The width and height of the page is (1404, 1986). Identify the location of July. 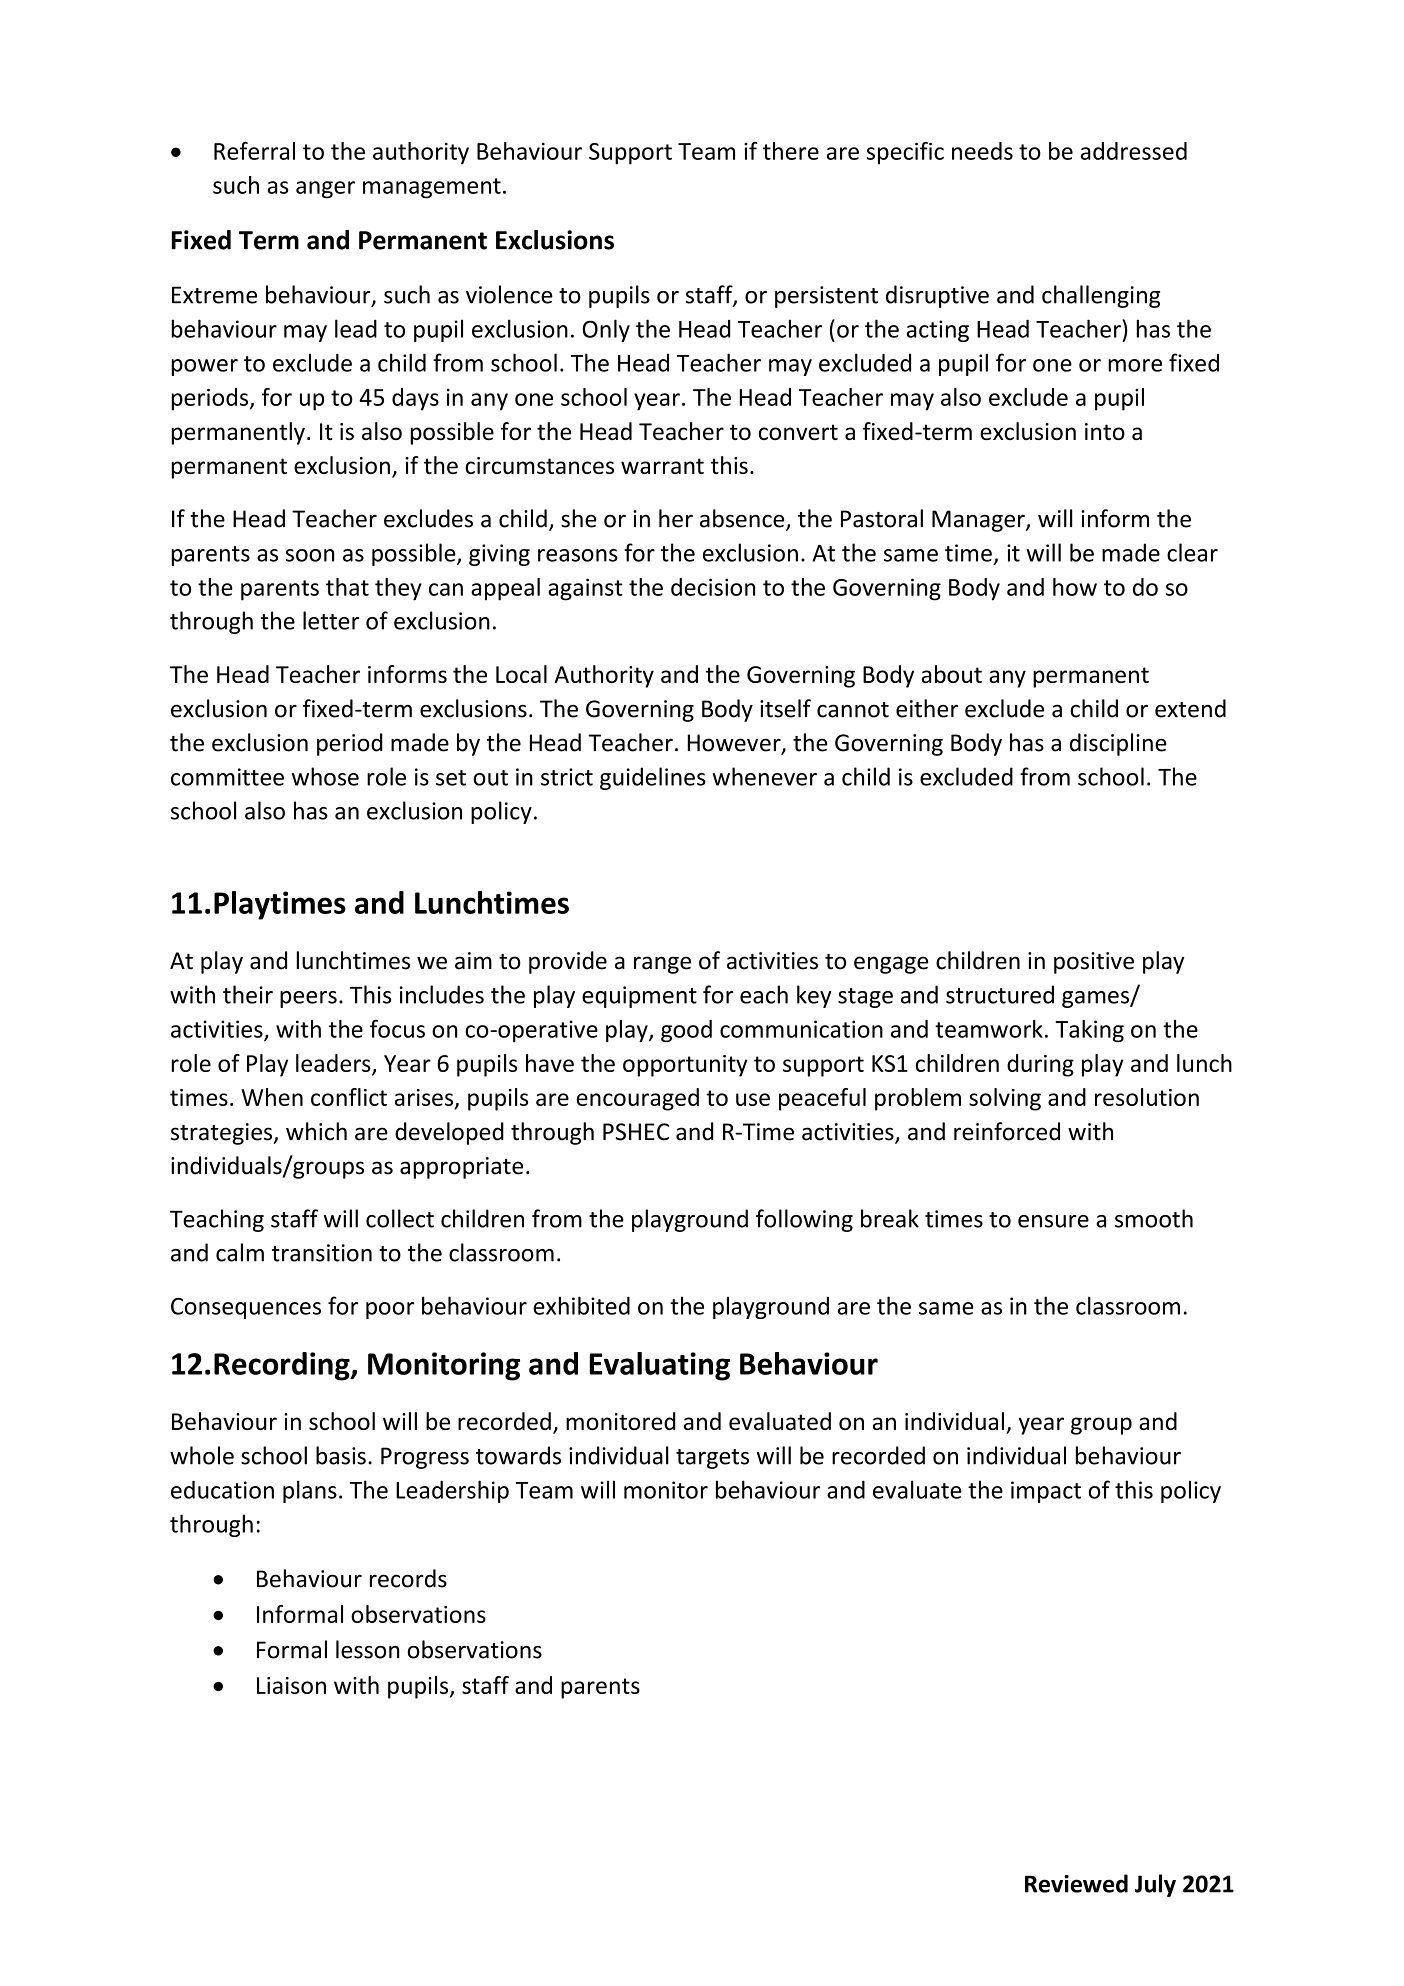
(1155, 1885).
